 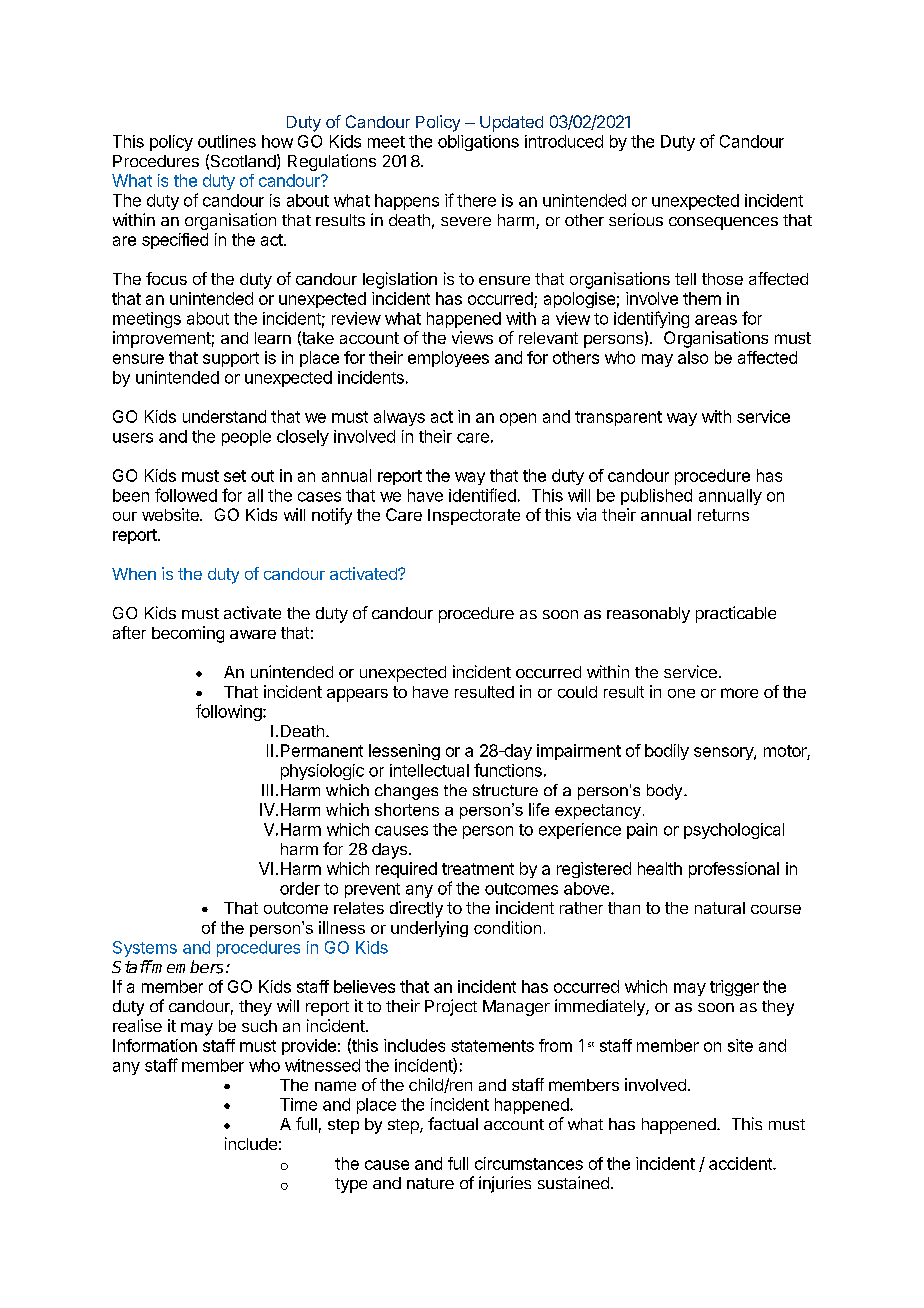 I want to click on obligations, so click(x=478, y=143).
